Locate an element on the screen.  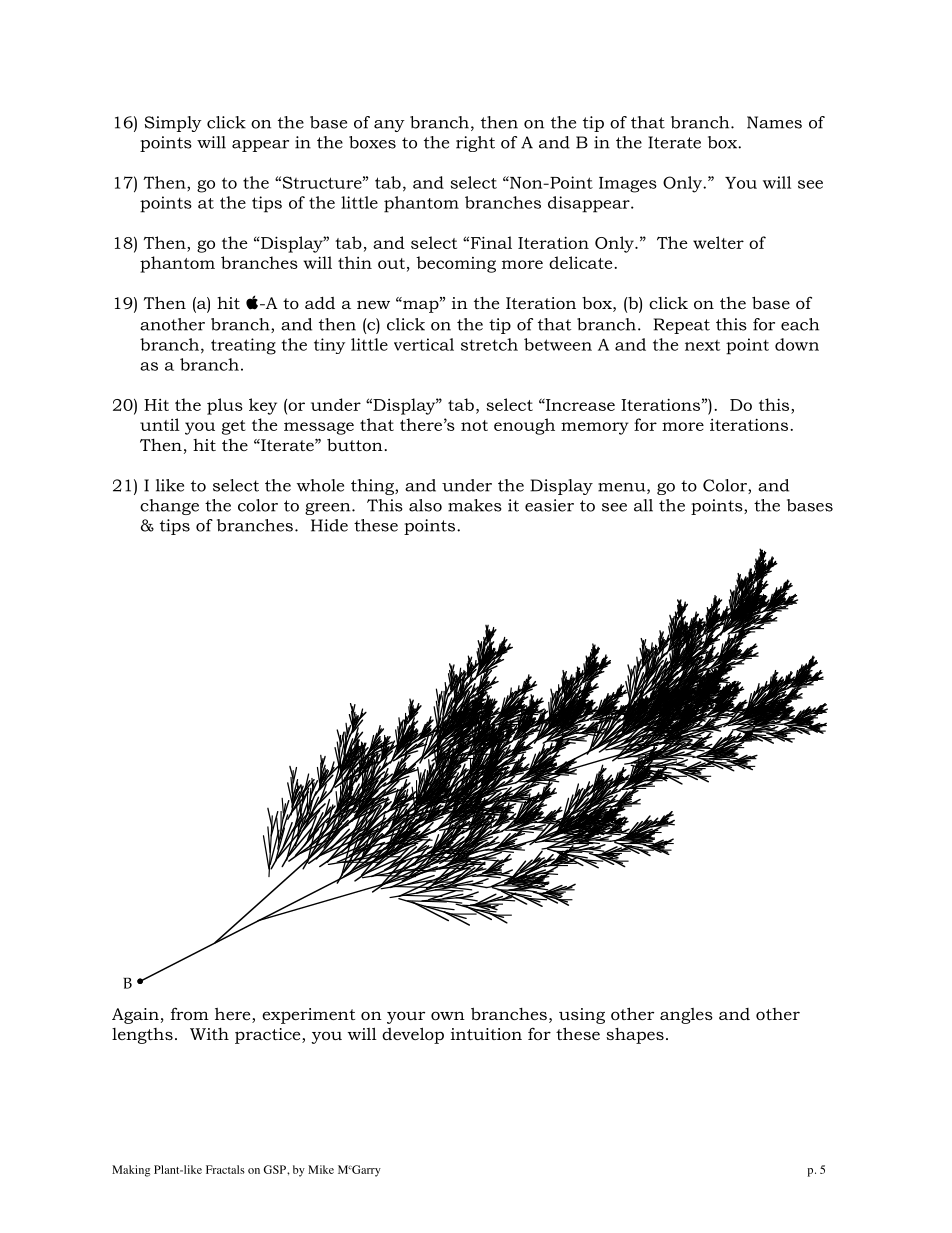
Simply is located at coordinates (173, 124).
